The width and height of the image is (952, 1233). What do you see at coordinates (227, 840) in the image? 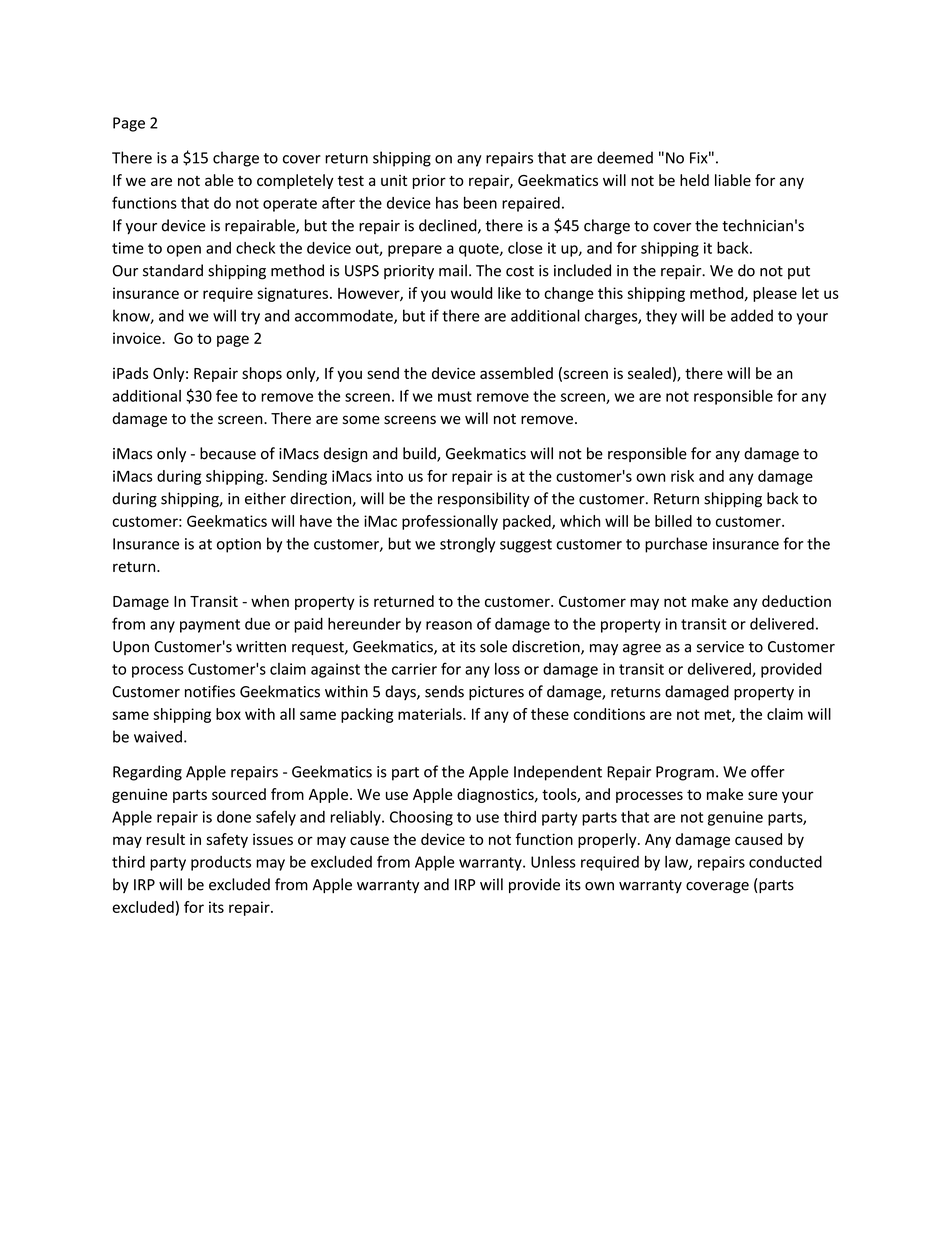
I see `safety` at bounding box center [227, 840].
